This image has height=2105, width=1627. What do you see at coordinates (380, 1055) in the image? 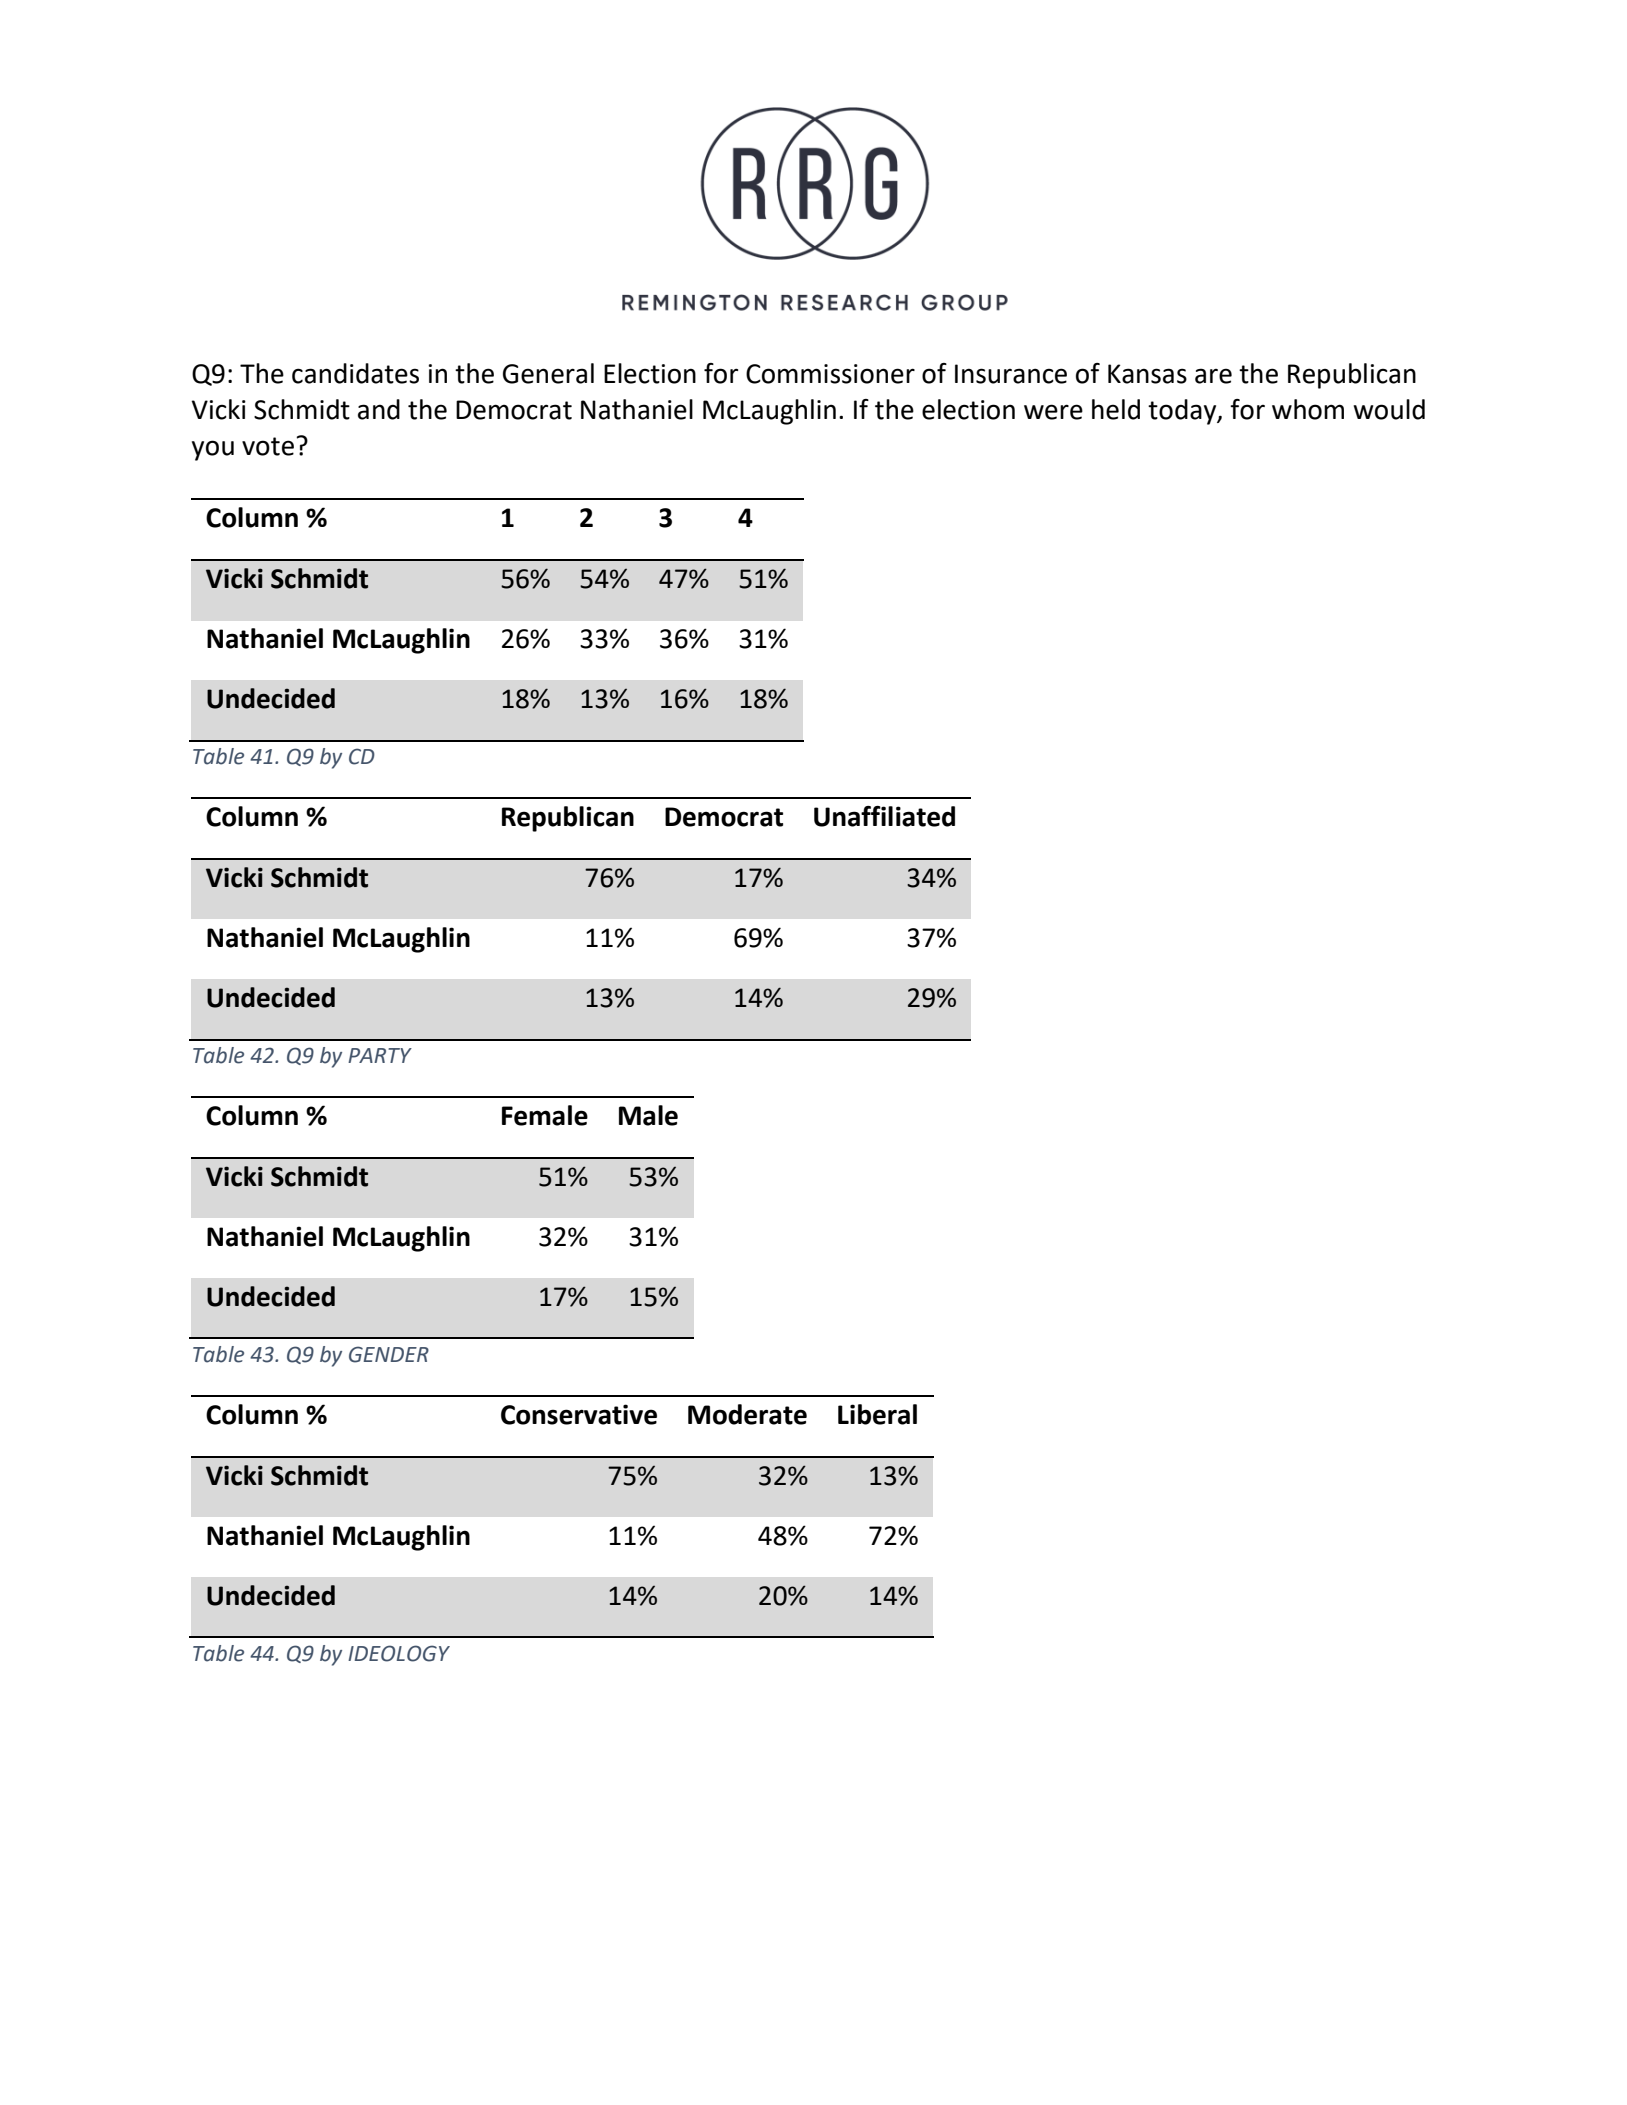
I see `PARTY` at bounding box center [380, 1055].
